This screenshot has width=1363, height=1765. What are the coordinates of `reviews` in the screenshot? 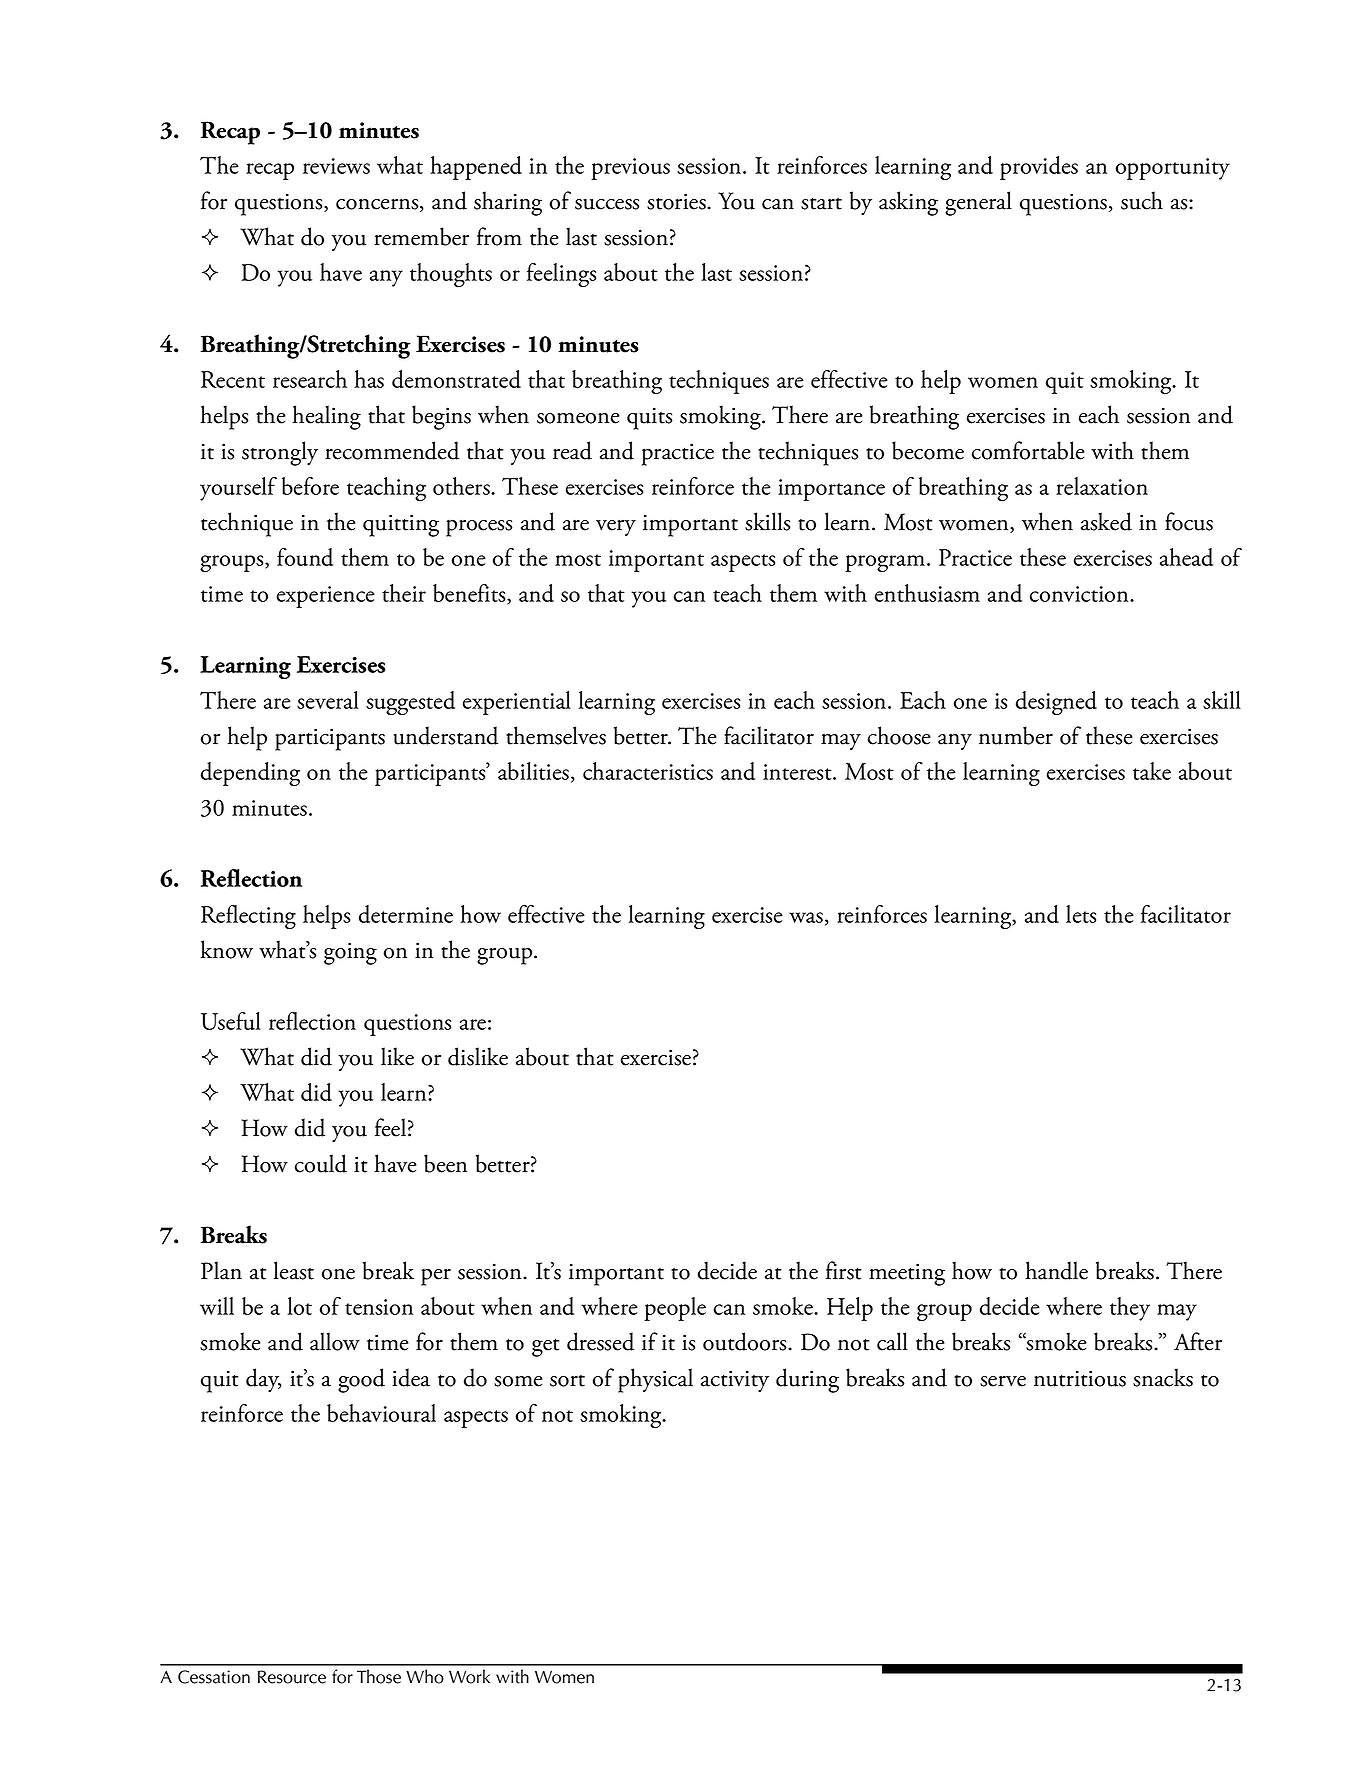 It's located at (336, 166).
